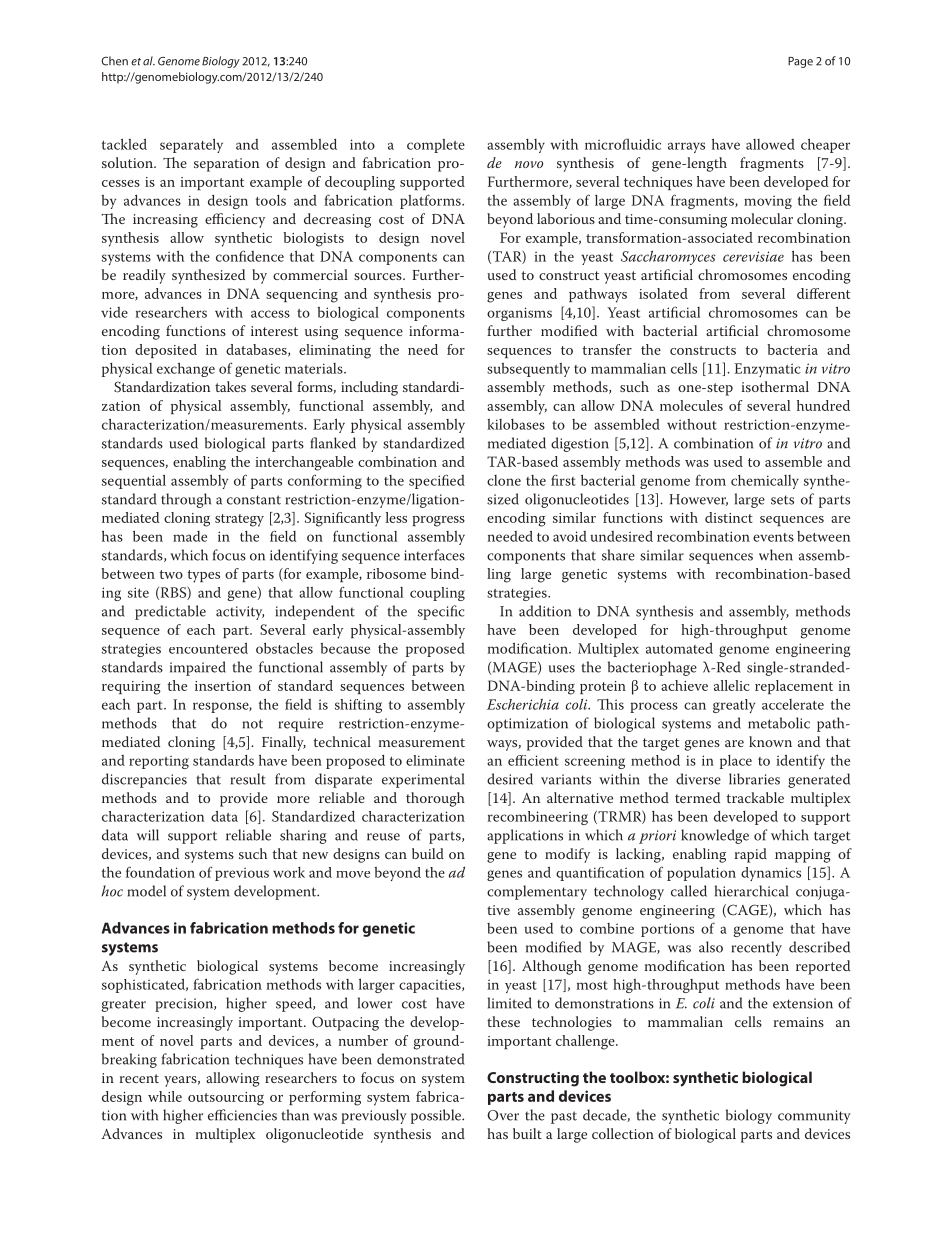  What do you see at coordinates (503, 1115) in the document?
I see `Over` at bounding box center [503, 1115].
